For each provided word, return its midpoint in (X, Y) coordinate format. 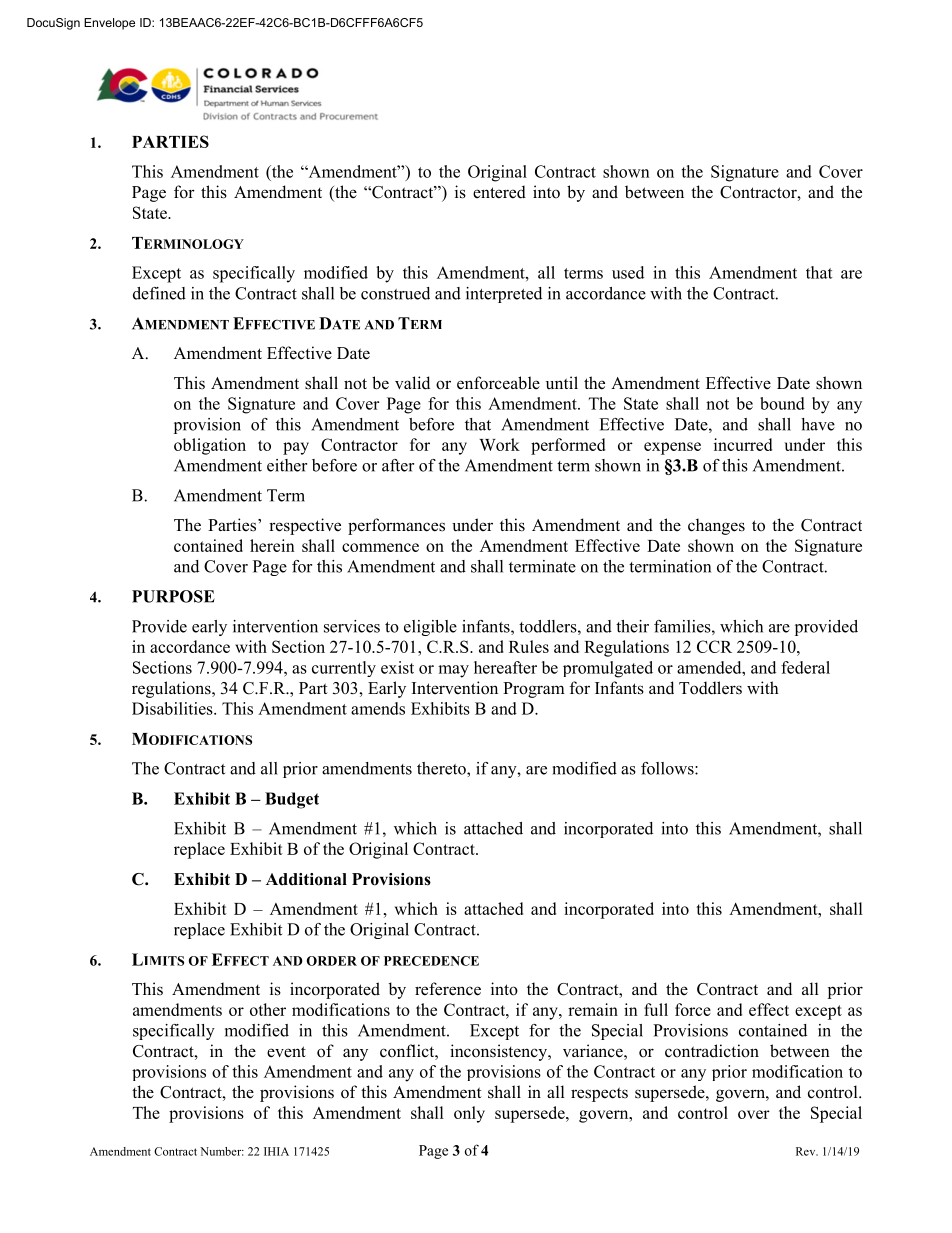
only (469, 1114)
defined (159, 293)
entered (499, 192)
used (628, 272)
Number (222, 1151)
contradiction (712, 1051)
